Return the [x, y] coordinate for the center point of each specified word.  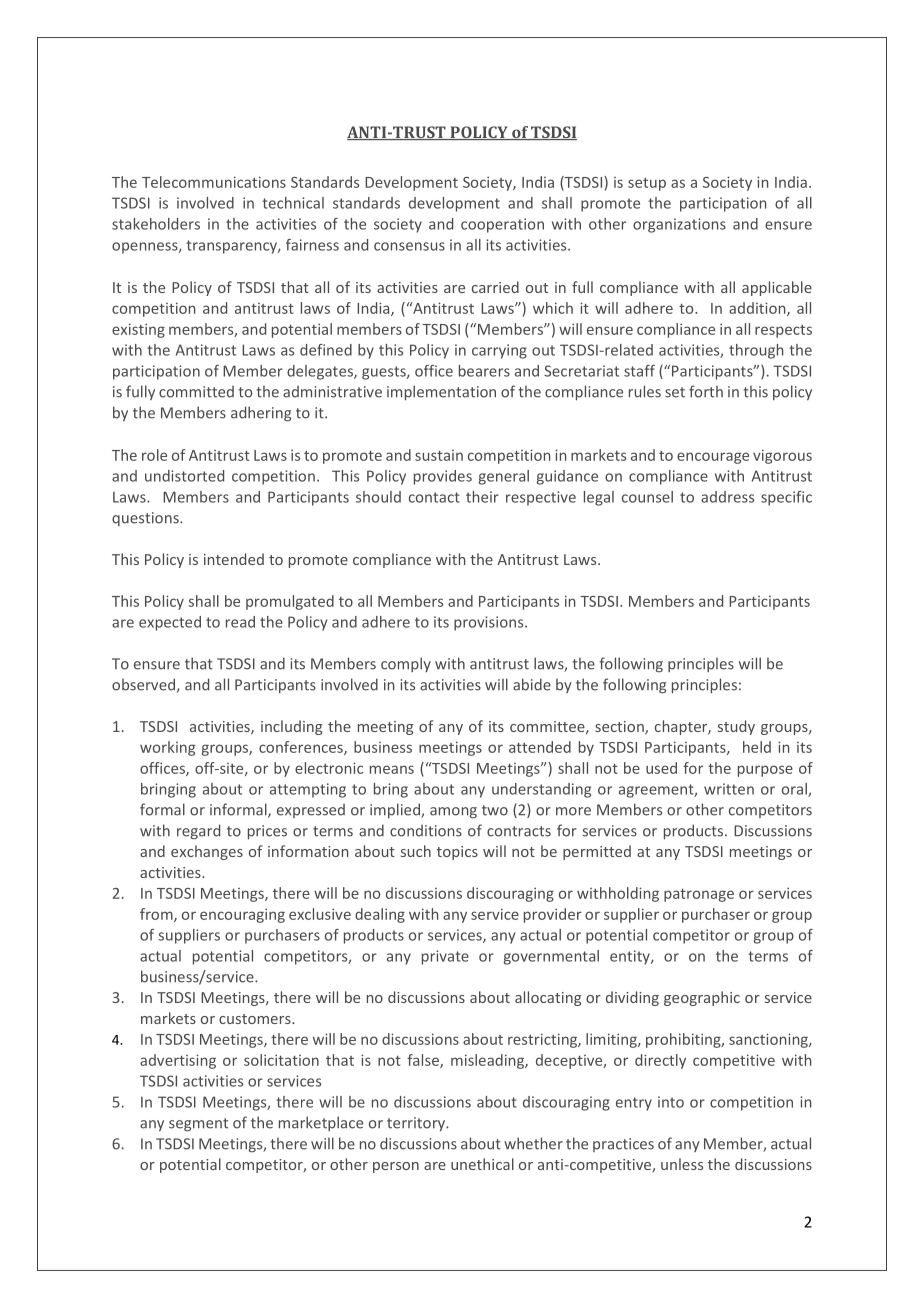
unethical [482, 1164]
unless [682, 1164]
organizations [679, 225]
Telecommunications [214, 182]
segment [198, 1125]
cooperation [502, 225]
